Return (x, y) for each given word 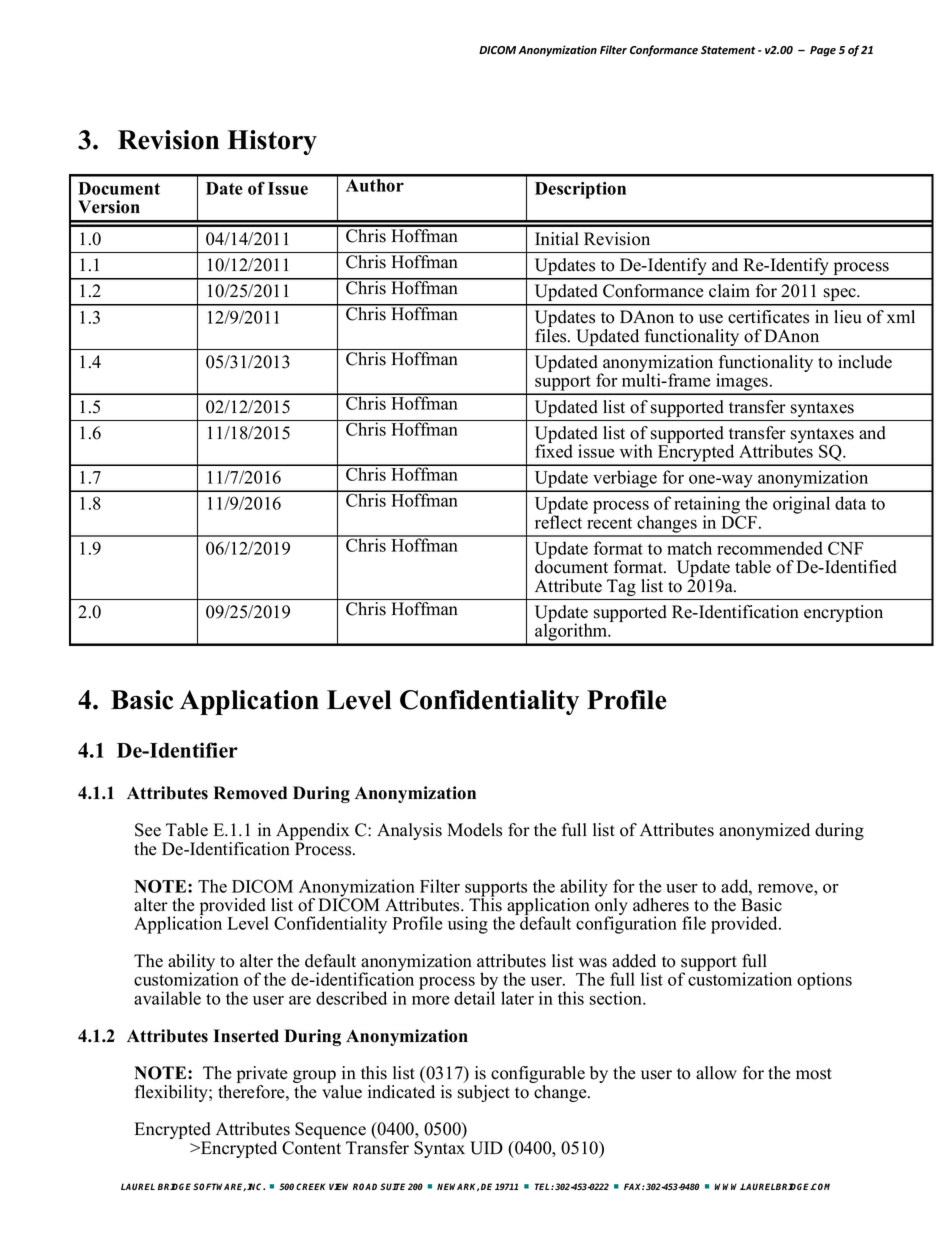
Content (311, 1148)
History (272, 142)
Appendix (313, 833)
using (468, 925)
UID (486, 1148)
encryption (843, 613)
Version (109, 207)
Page (823, 51)
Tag (621, 587)
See (148, 830)
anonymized (764, 831)
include (865, 362)
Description (580, 190)
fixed (554, 450)
